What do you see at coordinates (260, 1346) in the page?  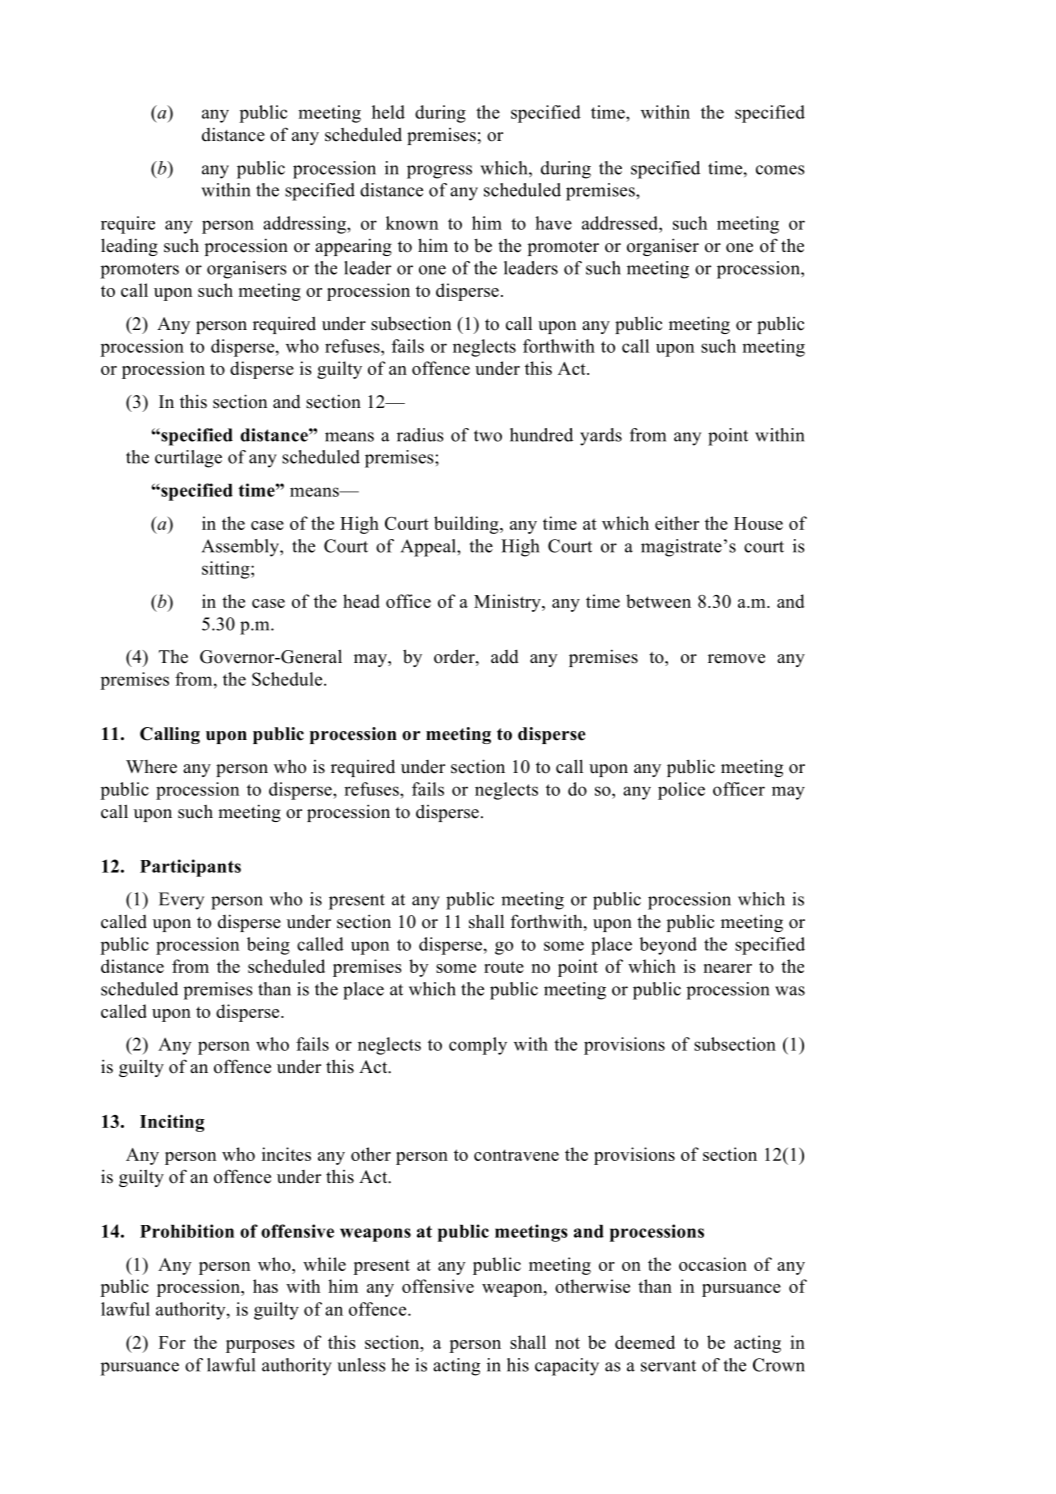 I see `purposes` at bounding box center [260, 1346].
